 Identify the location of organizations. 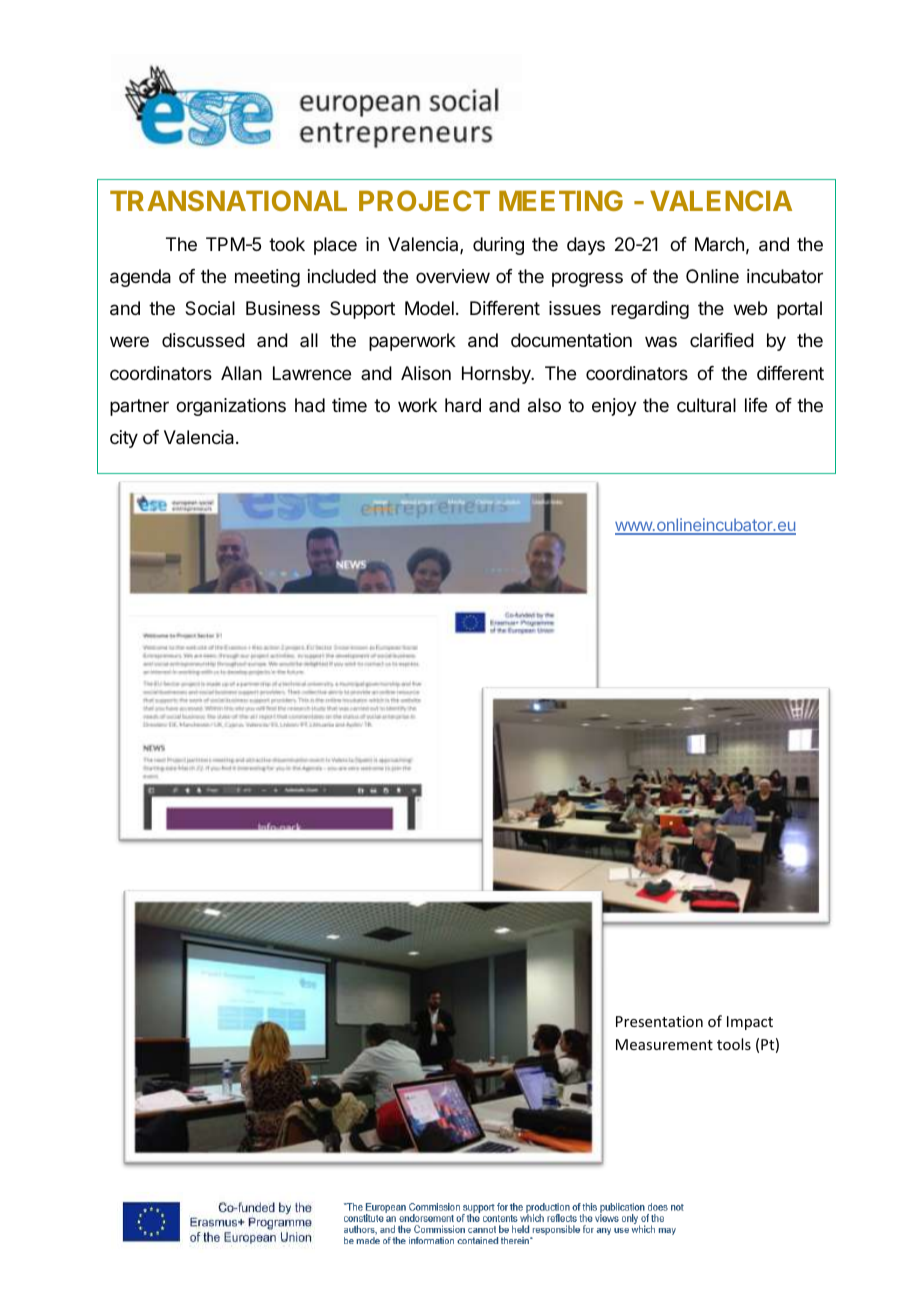
(231, 407).
